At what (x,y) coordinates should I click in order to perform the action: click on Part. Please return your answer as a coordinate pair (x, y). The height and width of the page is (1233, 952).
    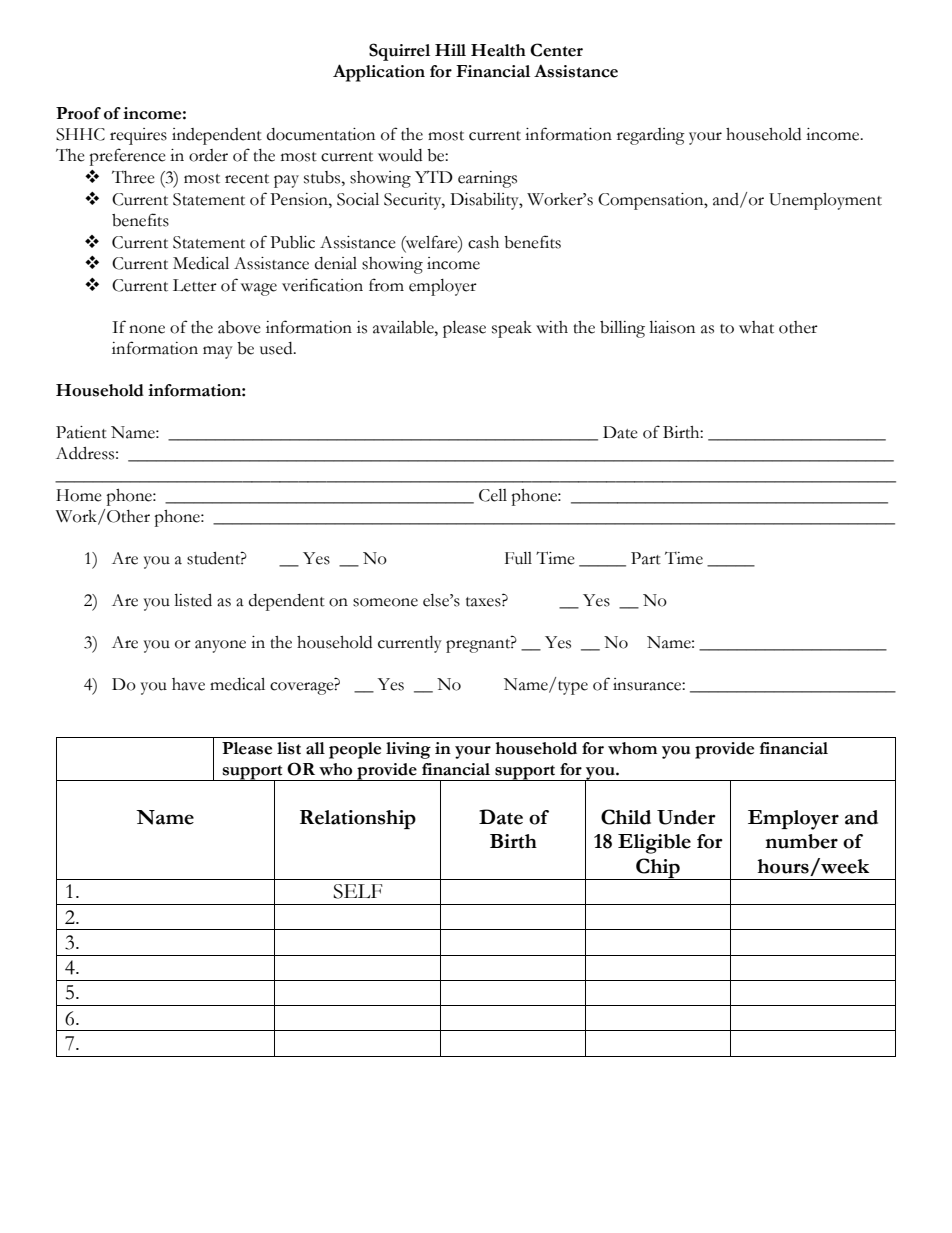
    Looking at the image, I should click on (646, 558).
